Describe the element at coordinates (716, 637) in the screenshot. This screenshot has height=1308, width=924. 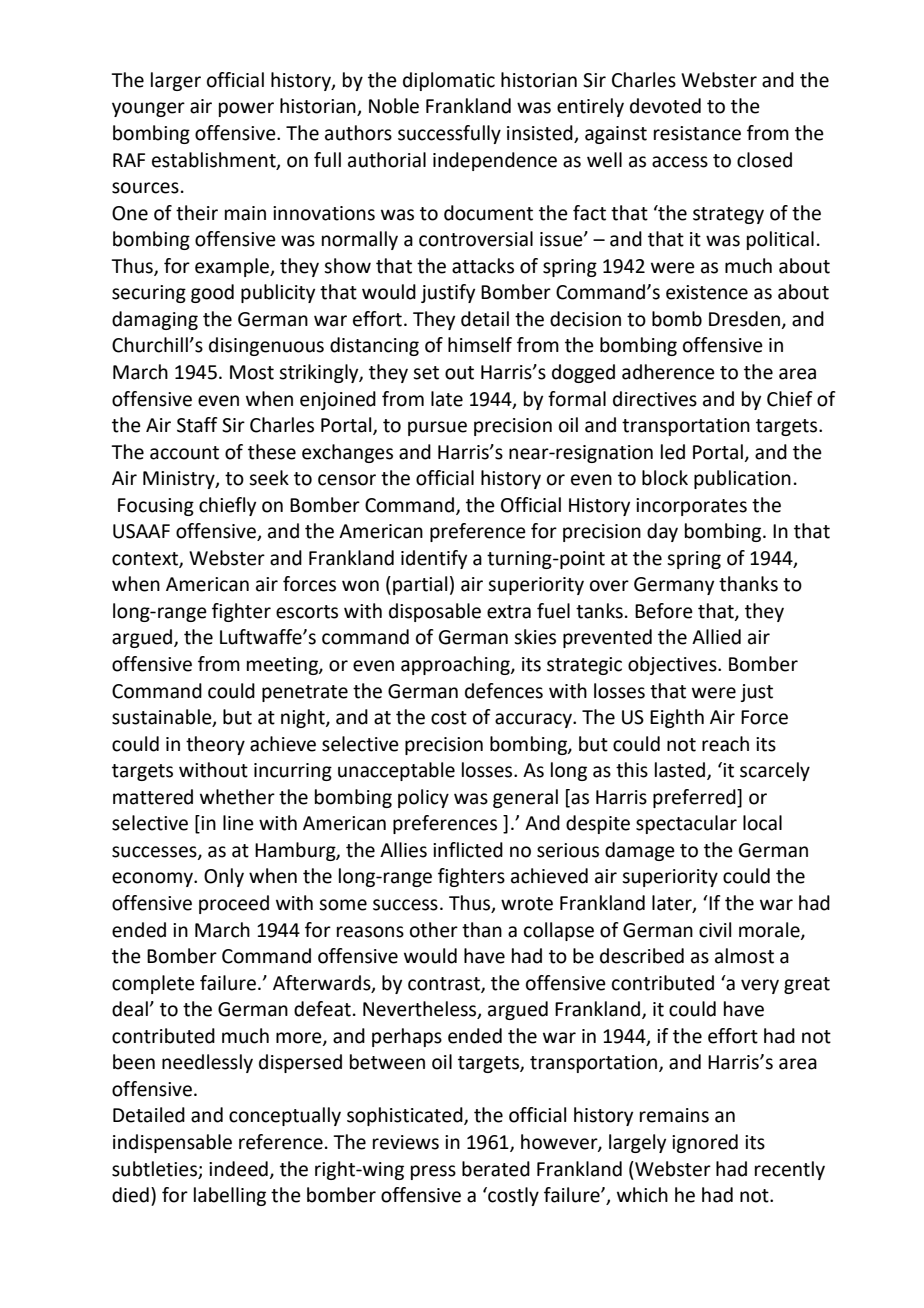
I see `Allied` at that location.
